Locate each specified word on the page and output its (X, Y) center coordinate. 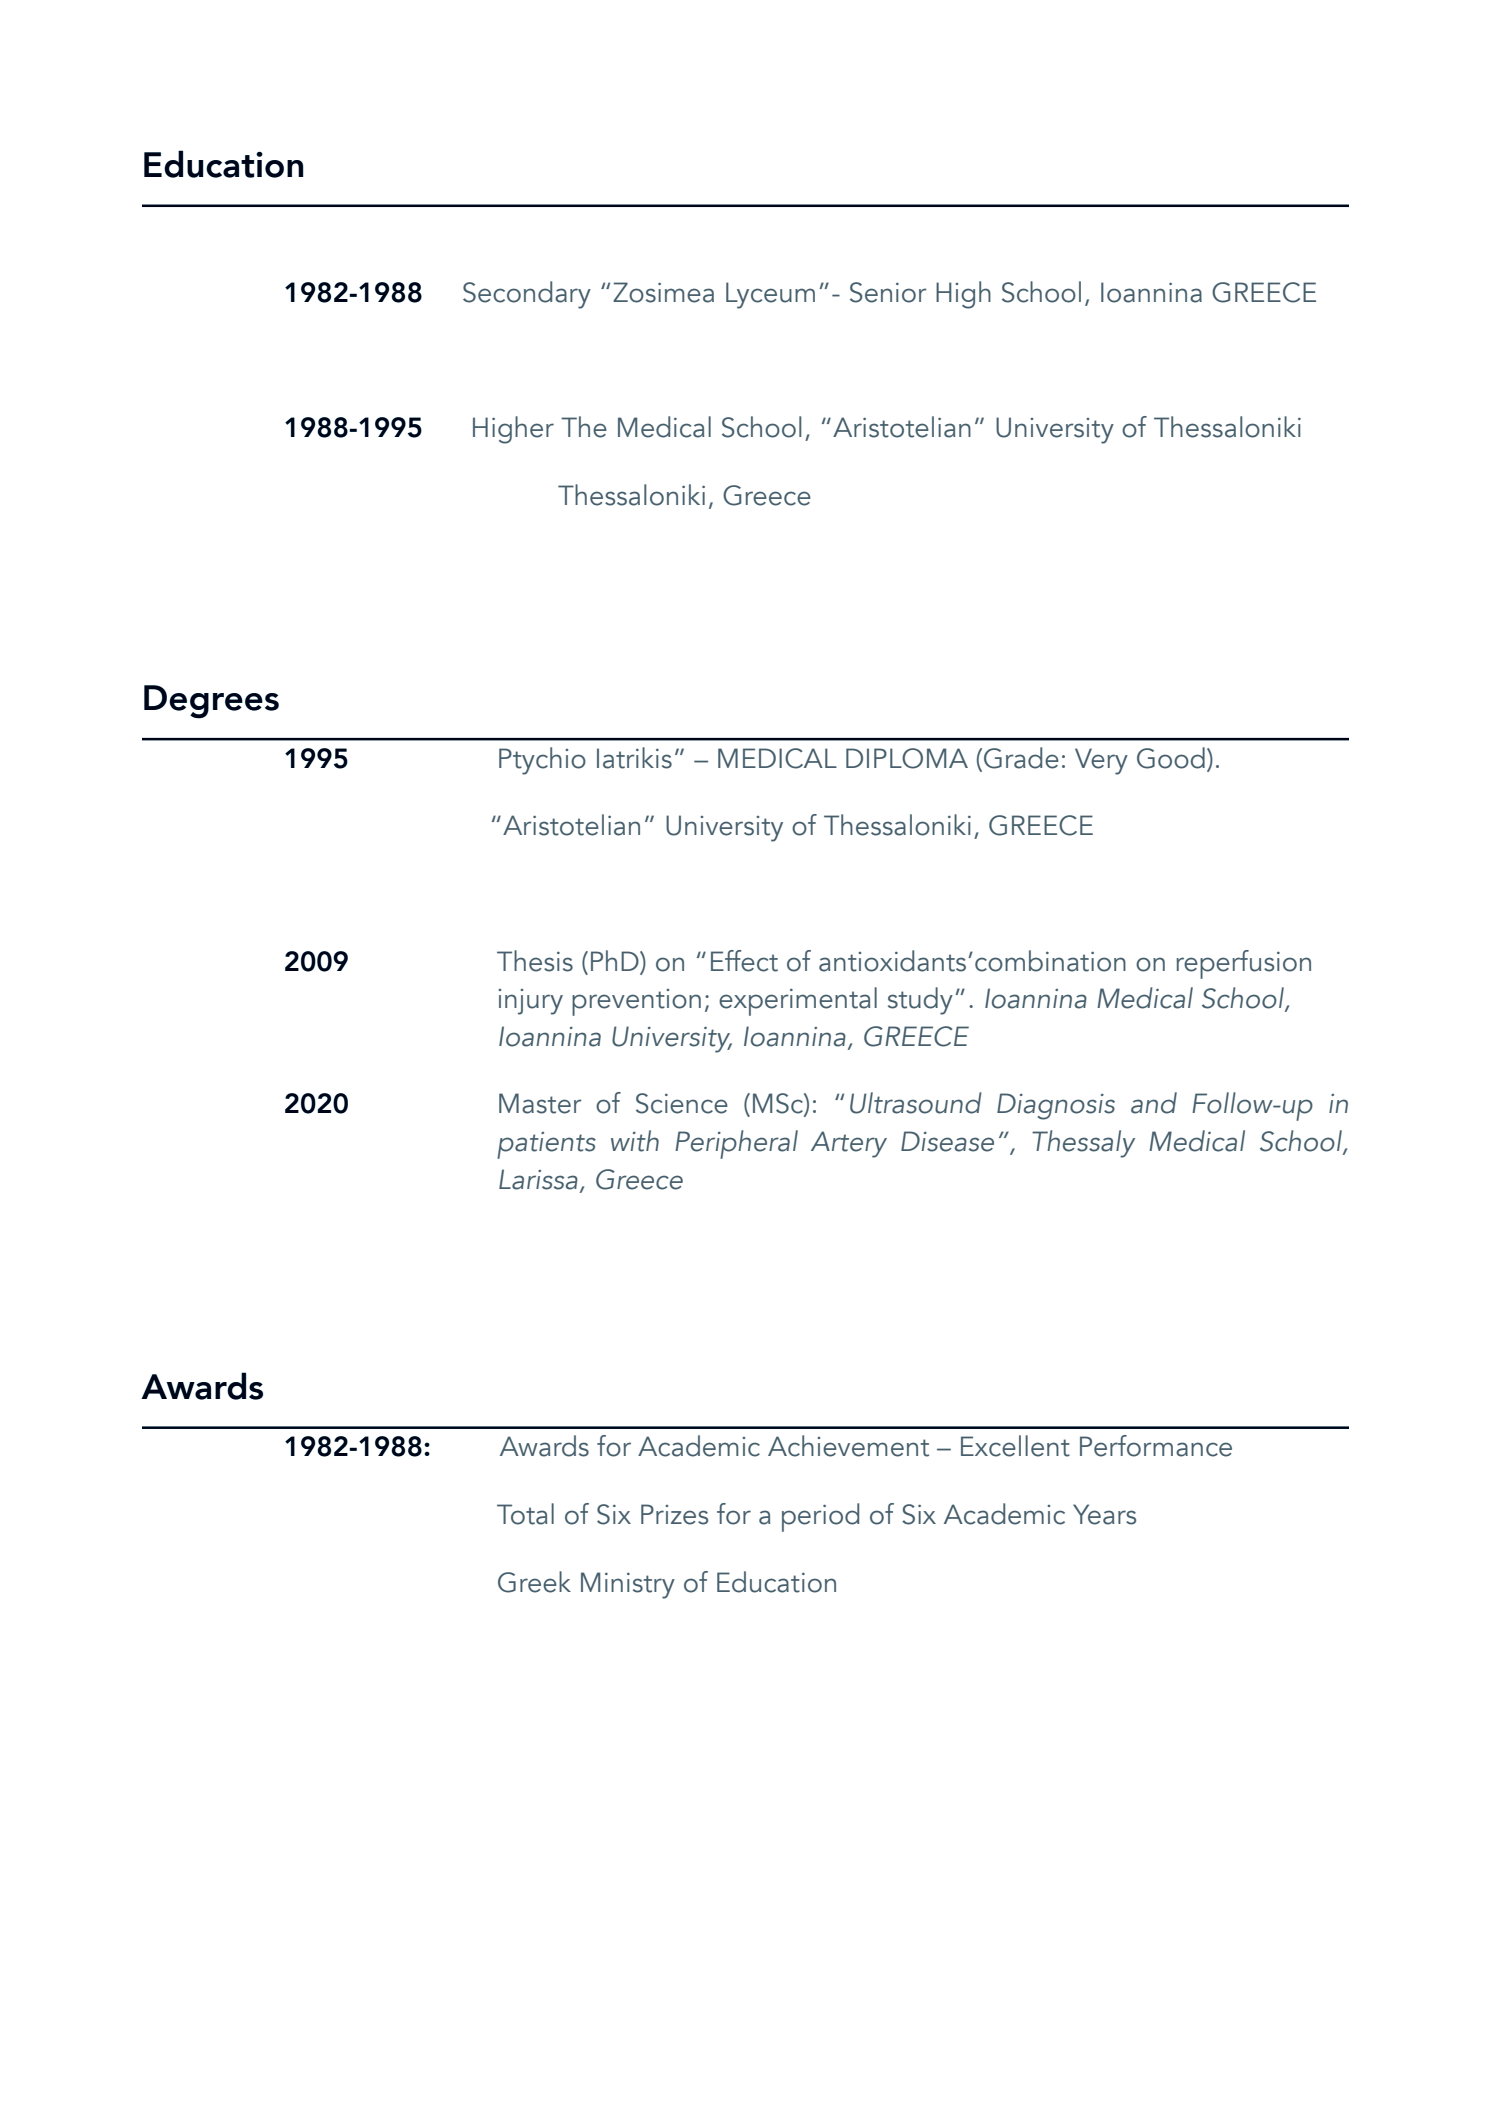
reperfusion (1243, 964)
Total (525, 1514)
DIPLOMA (907, 758)
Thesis (535, 961)
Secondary (527, 295)
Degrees (211, 702)
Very (1101, 761)
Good (1171, 758)
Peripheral (736, 1144)
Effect (744, 961)
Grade (1021, 758)
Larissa (538, 1179)
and (1154, 1103)
